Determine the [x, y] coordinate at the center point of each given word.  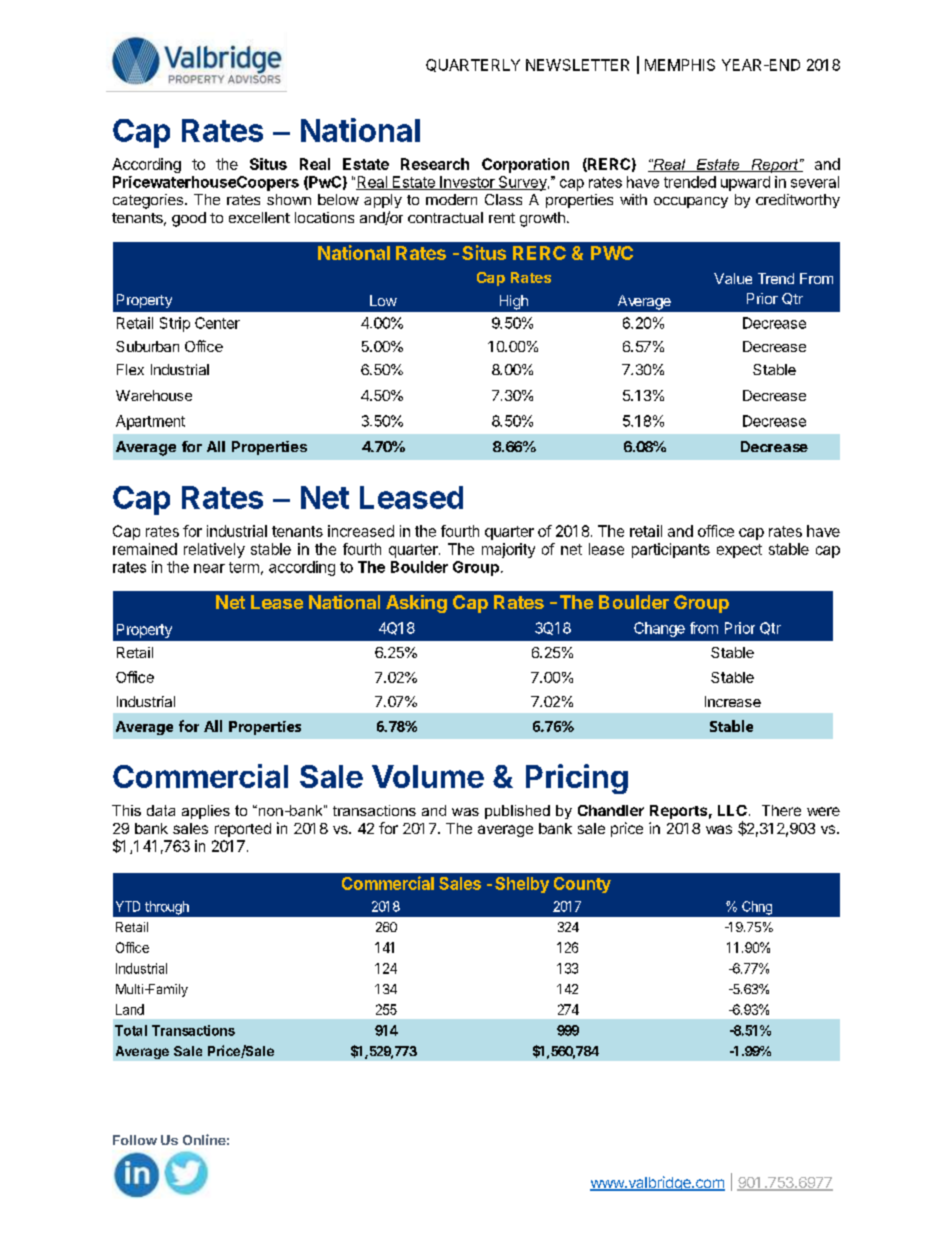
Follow [135, 1140]
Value [733, 278]
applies [206, 812]
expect [739, 551]
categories [149, 201]
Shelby [522, 885]
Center [217, 323]
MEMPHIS [680, 65]
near [209, 568]
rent [502, 218]
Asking [416, 604]
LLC [732, 810]
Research [435, 164]
